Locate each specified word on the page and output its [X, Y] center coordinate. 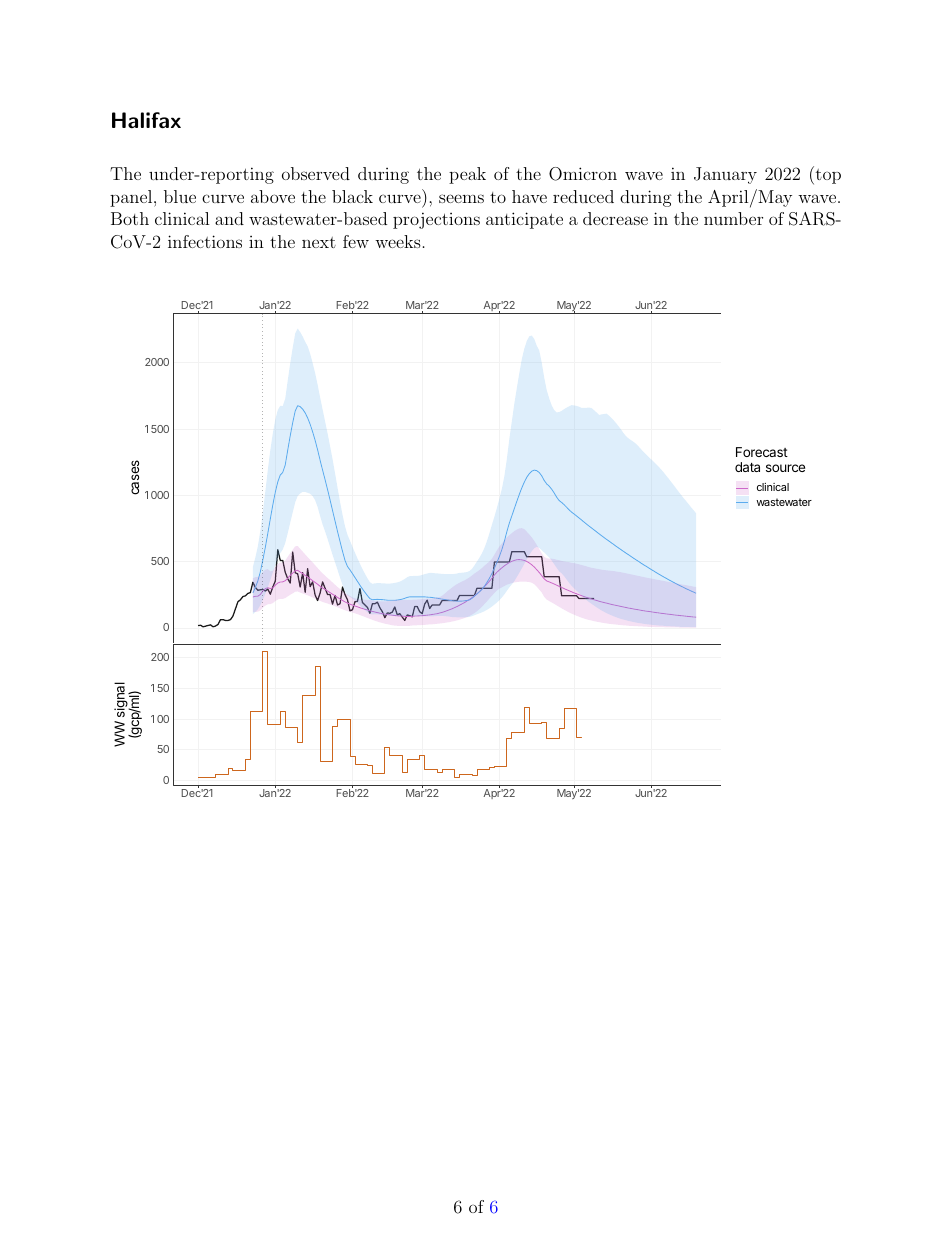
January [725, 175]
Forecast [762, 452]
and [229, 218]
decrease [615, 218]
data [747, 467]
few [356, 241]
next [319, 242]
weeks [398, 241]
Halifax [146, 120]
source [785, 468]
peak [467, 175]
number [733, 218]
